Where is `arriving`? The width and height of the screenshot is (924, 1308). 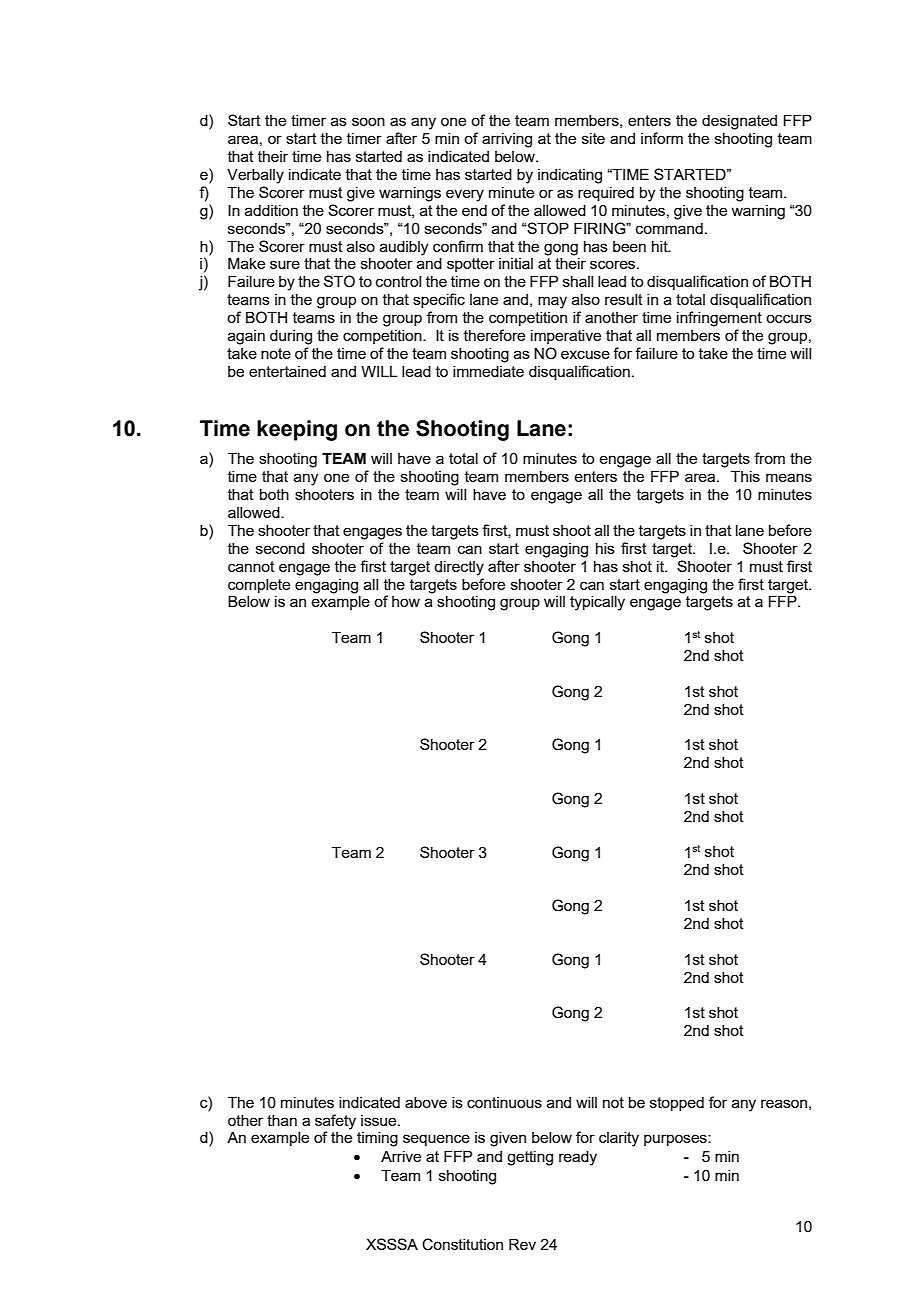 arriving is located at coordinates (507, 140).
